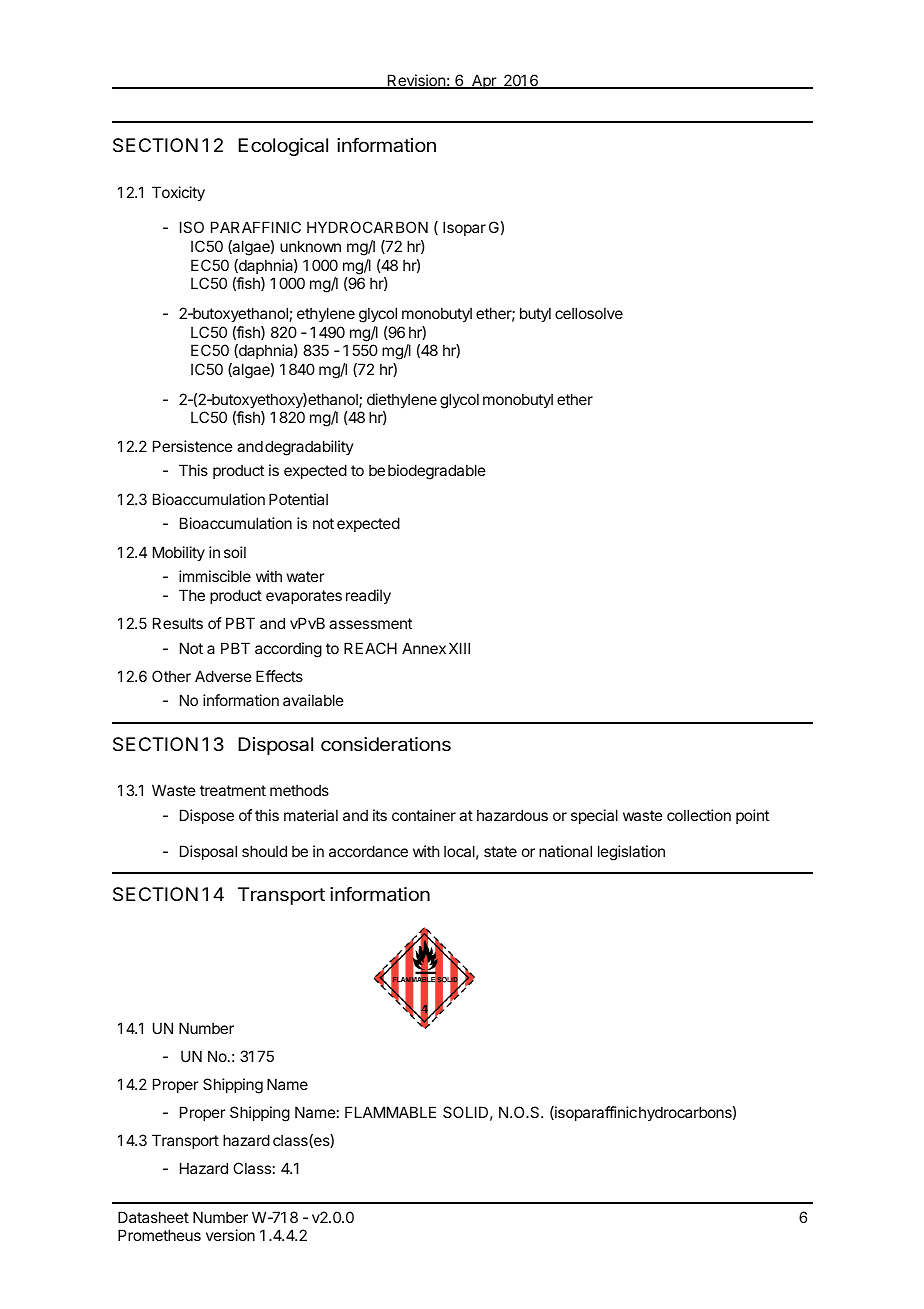 Image resolution: width=924 pixels, height=1309 pixels. Describe the element at coordinates (699, 815) in the document. I see `collection` at that location.
